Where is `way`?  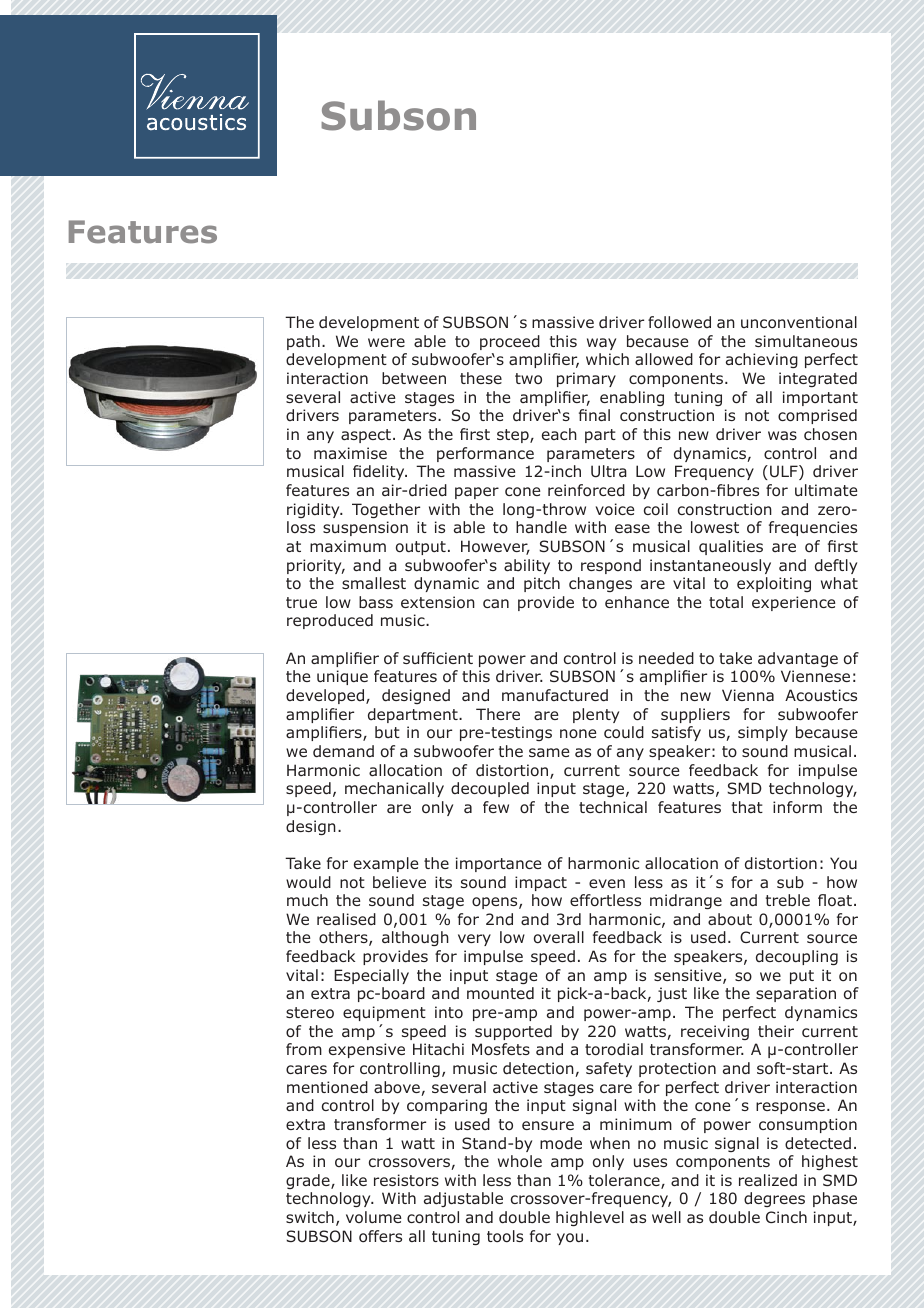
way is located at coordinates (601, 344).
